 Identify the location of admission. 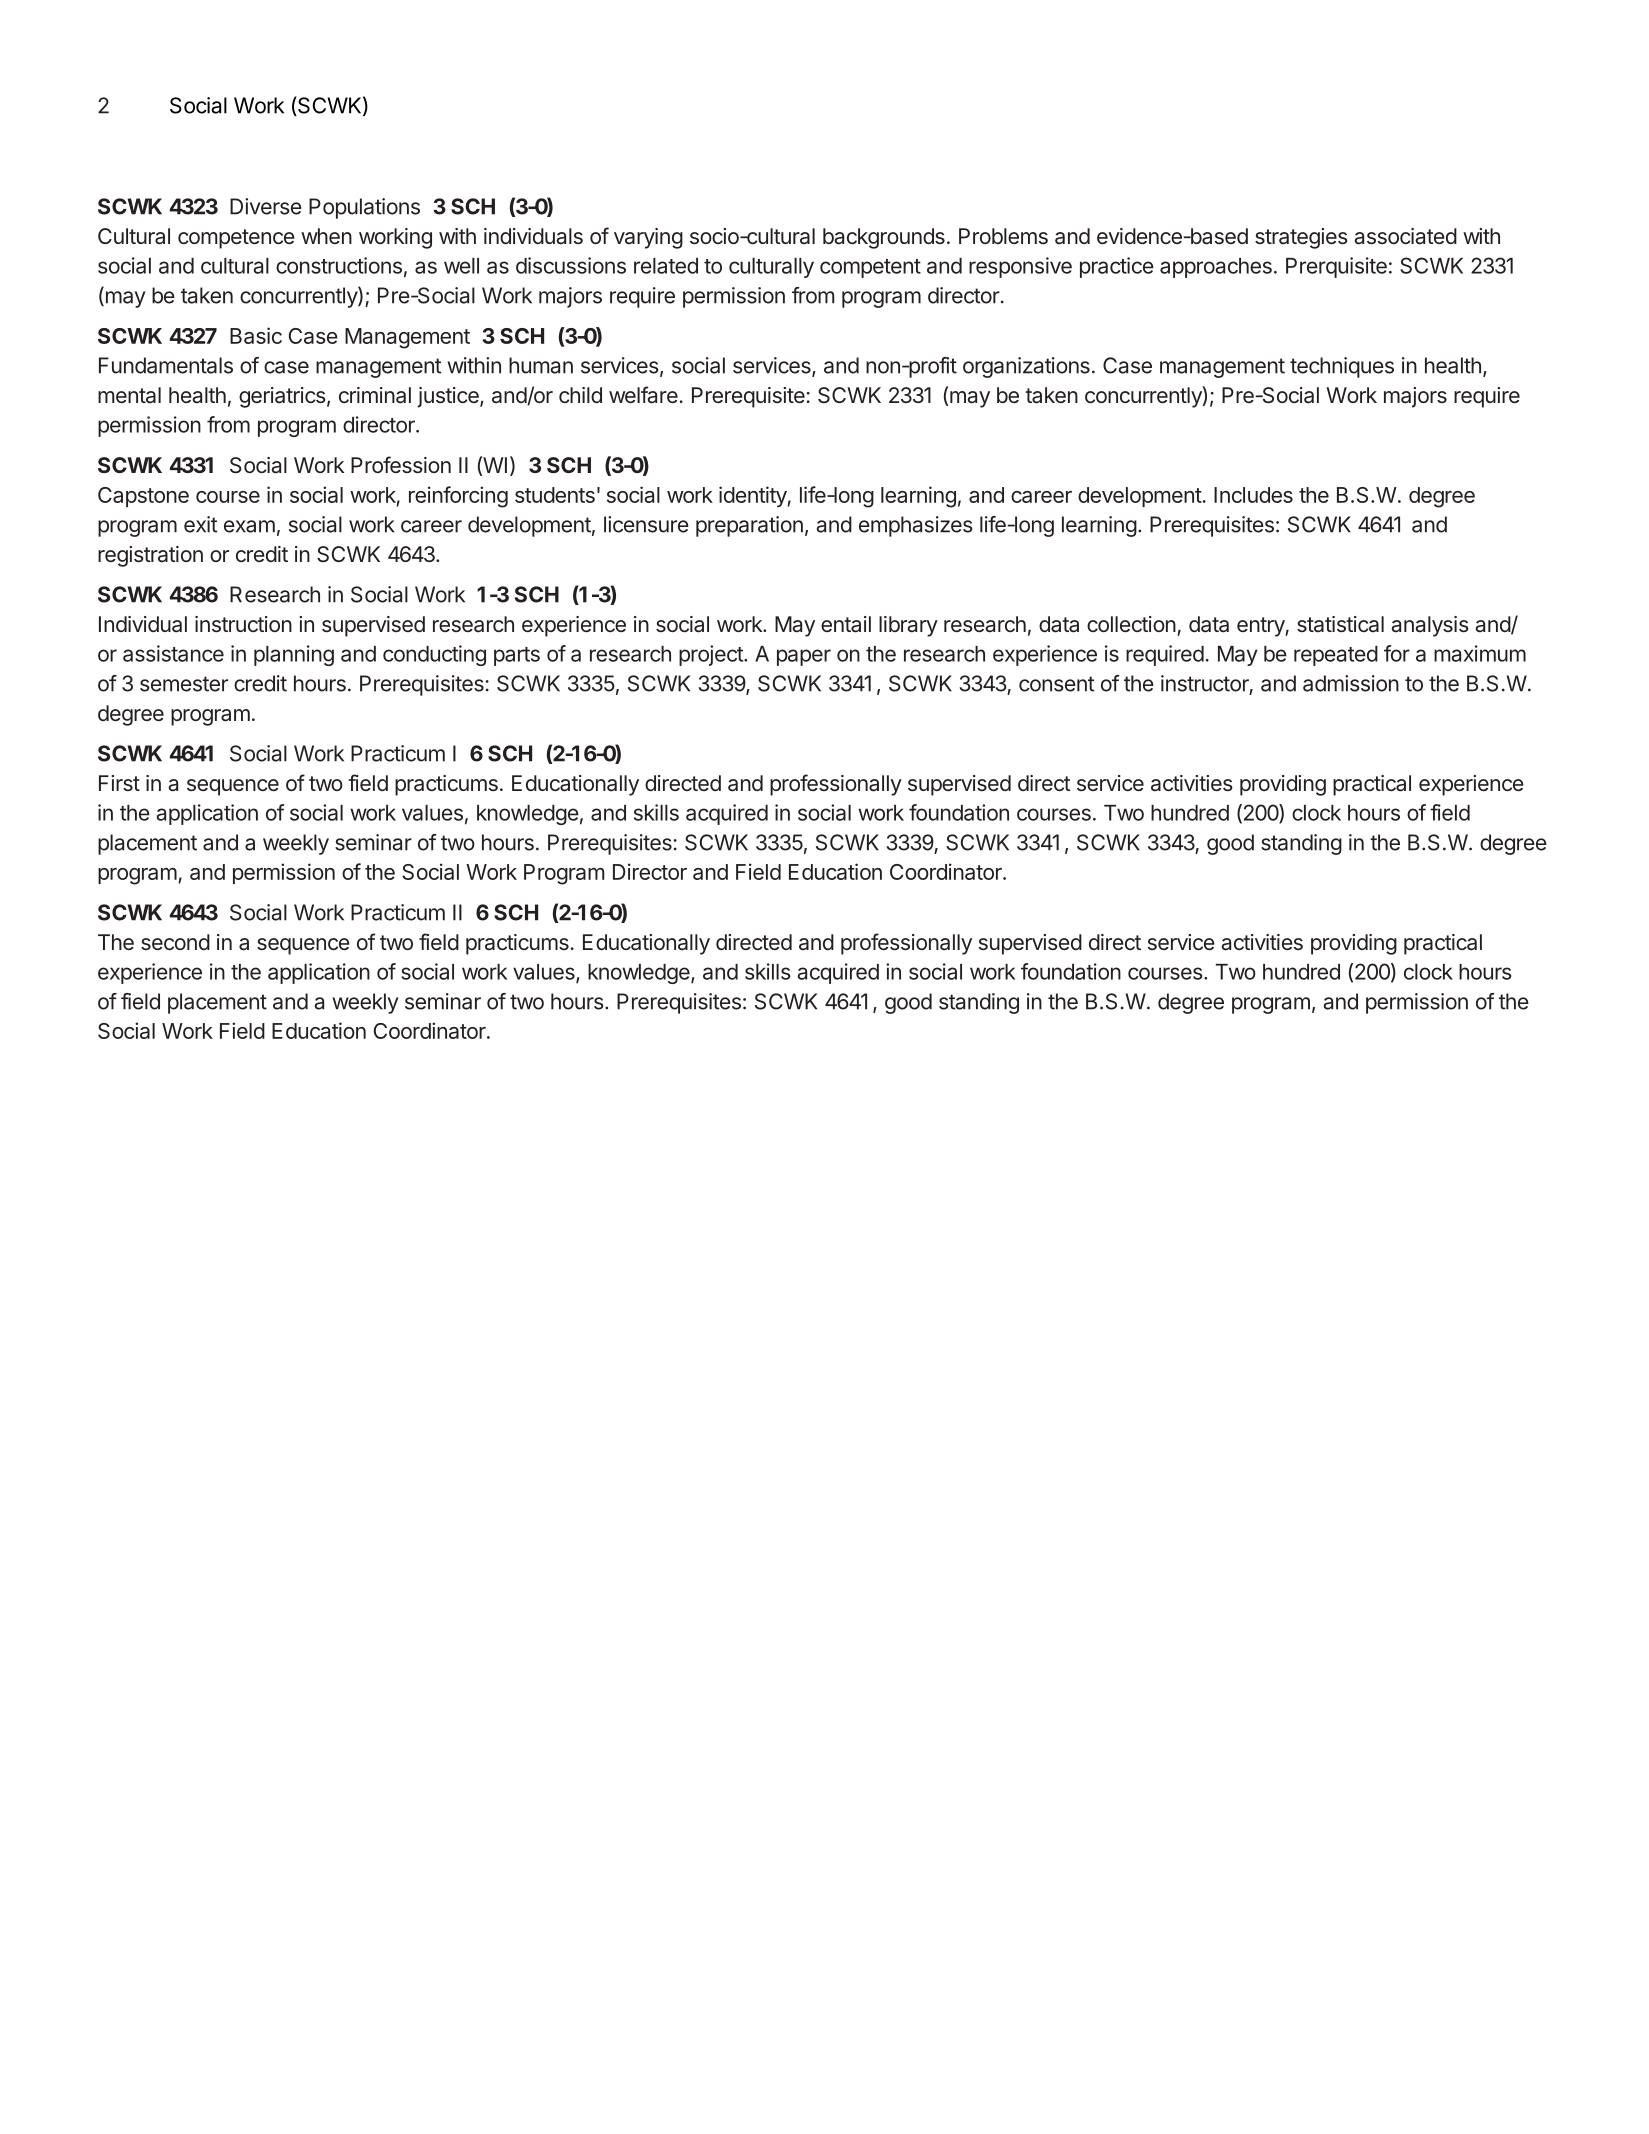
(1351, 683).
